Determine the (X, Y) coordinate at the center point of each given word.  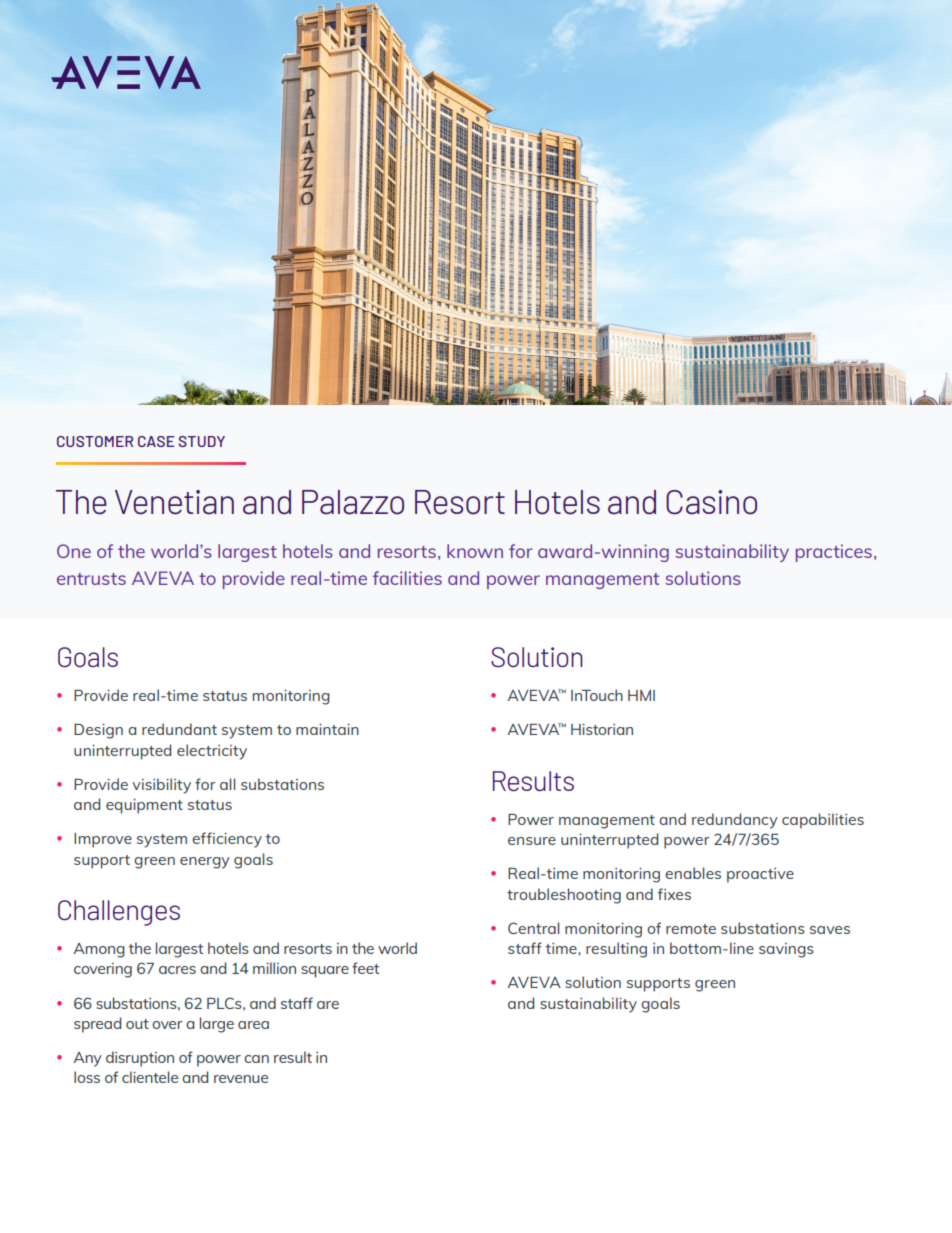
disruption (140, 1059)
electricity (212, 752)
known (475, 551)
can (256, 1059)
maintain (327, 729)
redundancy (735, 821)
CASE (156, 441)
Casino (711, 502)
